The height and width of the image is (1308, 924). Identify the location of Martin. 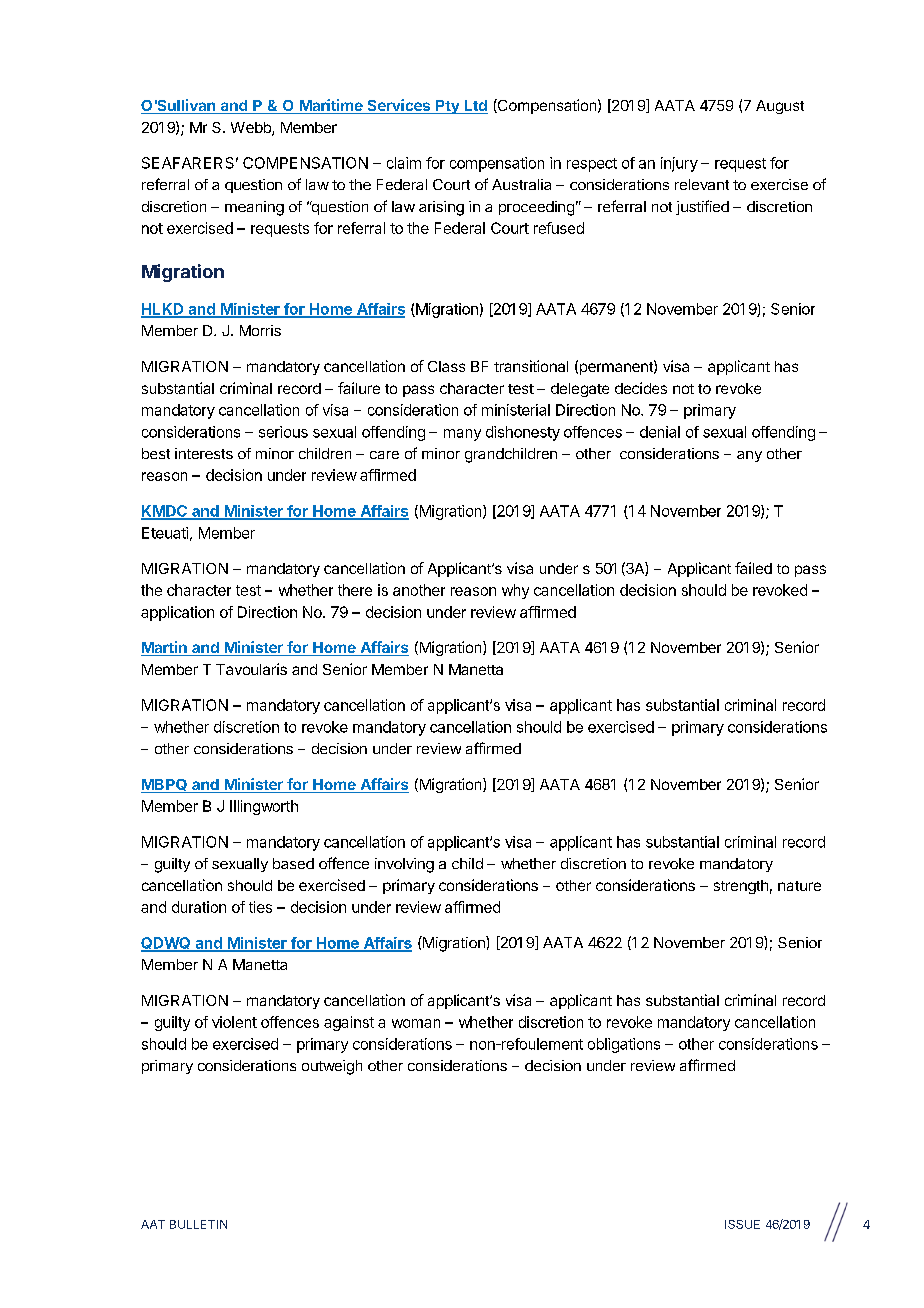
(165, 648).
